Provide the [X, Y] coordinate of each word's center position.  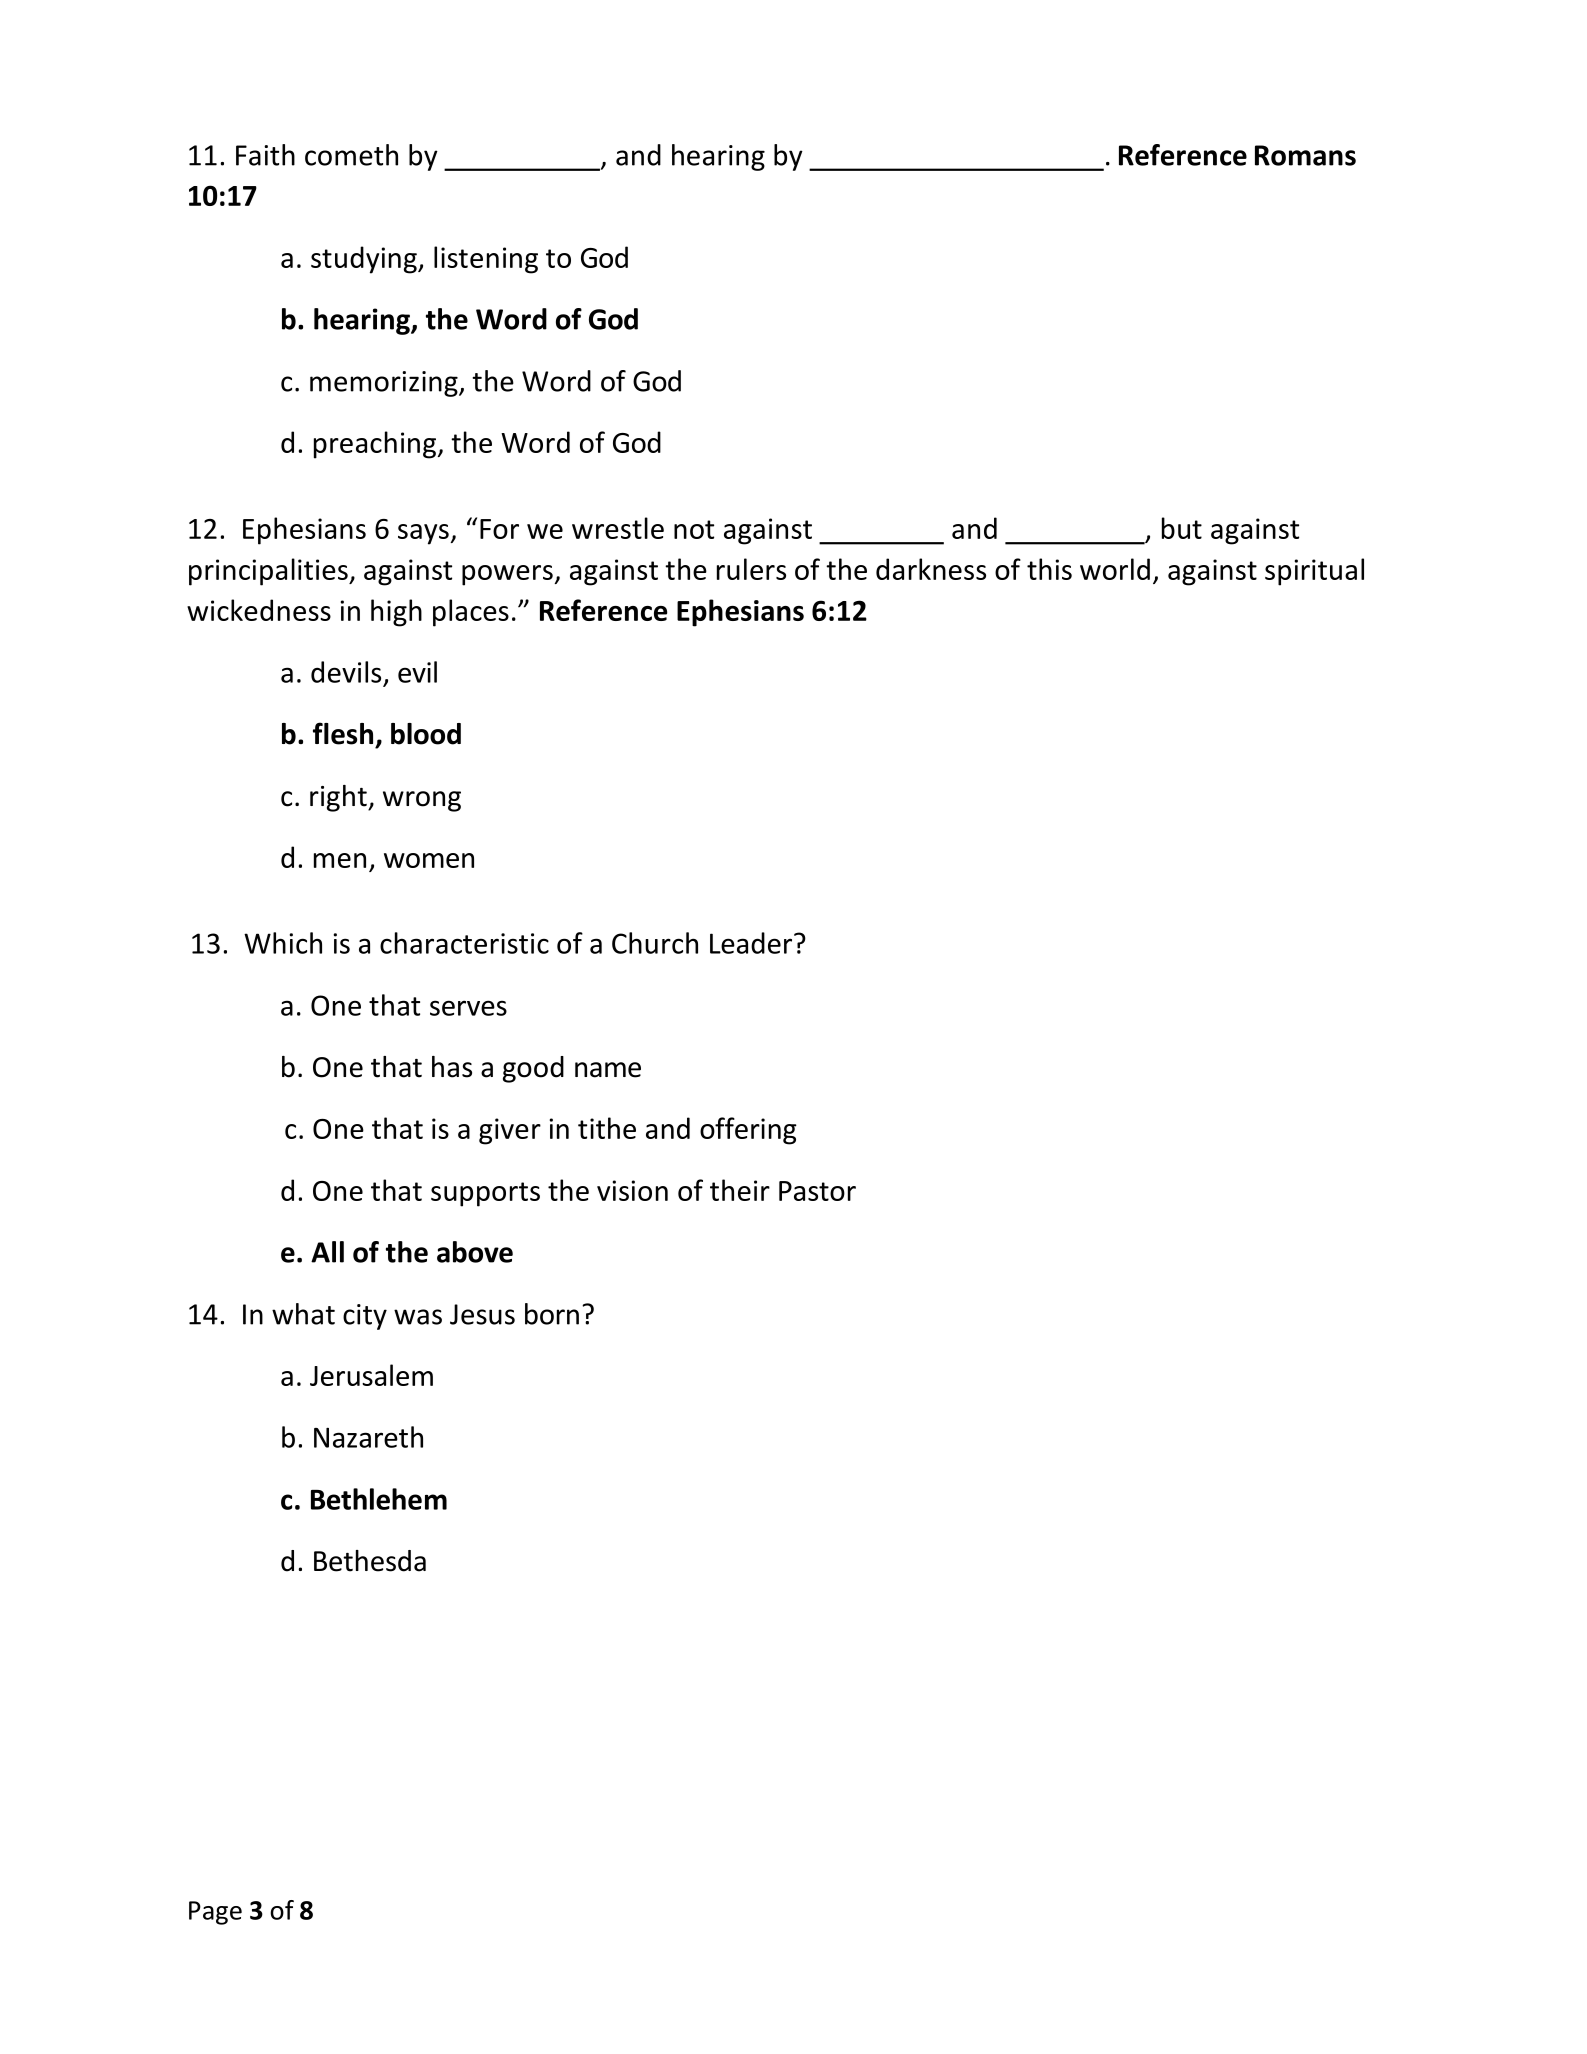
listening [486, 260]
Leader [751, 943]
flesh [343, 733]
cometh [351, 155]
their [740, 1190]
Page [215, 1913]
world [1115, 569]
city [365, 1317]
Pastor [817, 1191]
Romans [1305, 155]
